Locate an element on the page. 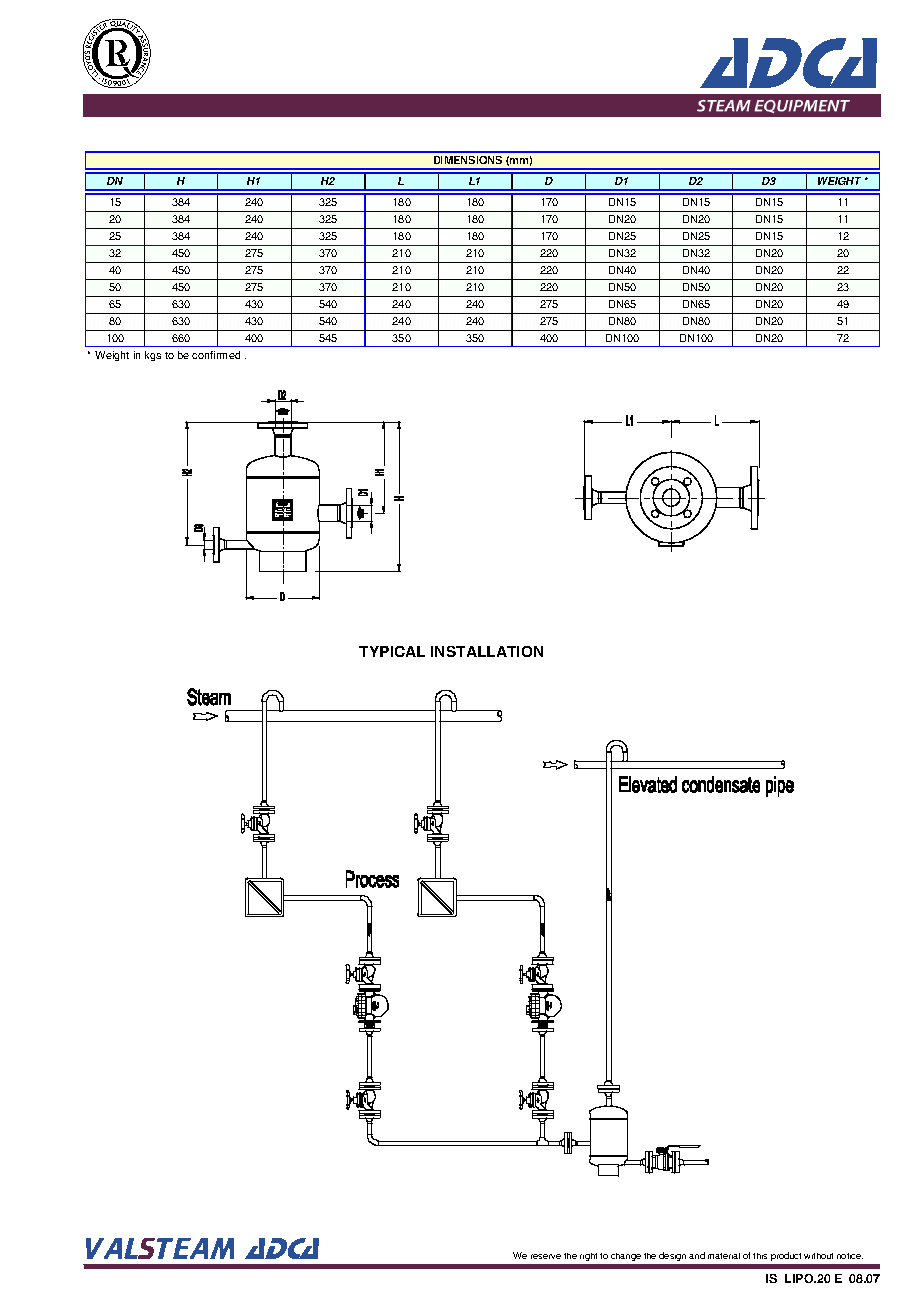 Image resolution: width=924 pixels, height=1308 pixels. without is located at coordinates (818, 1256).
